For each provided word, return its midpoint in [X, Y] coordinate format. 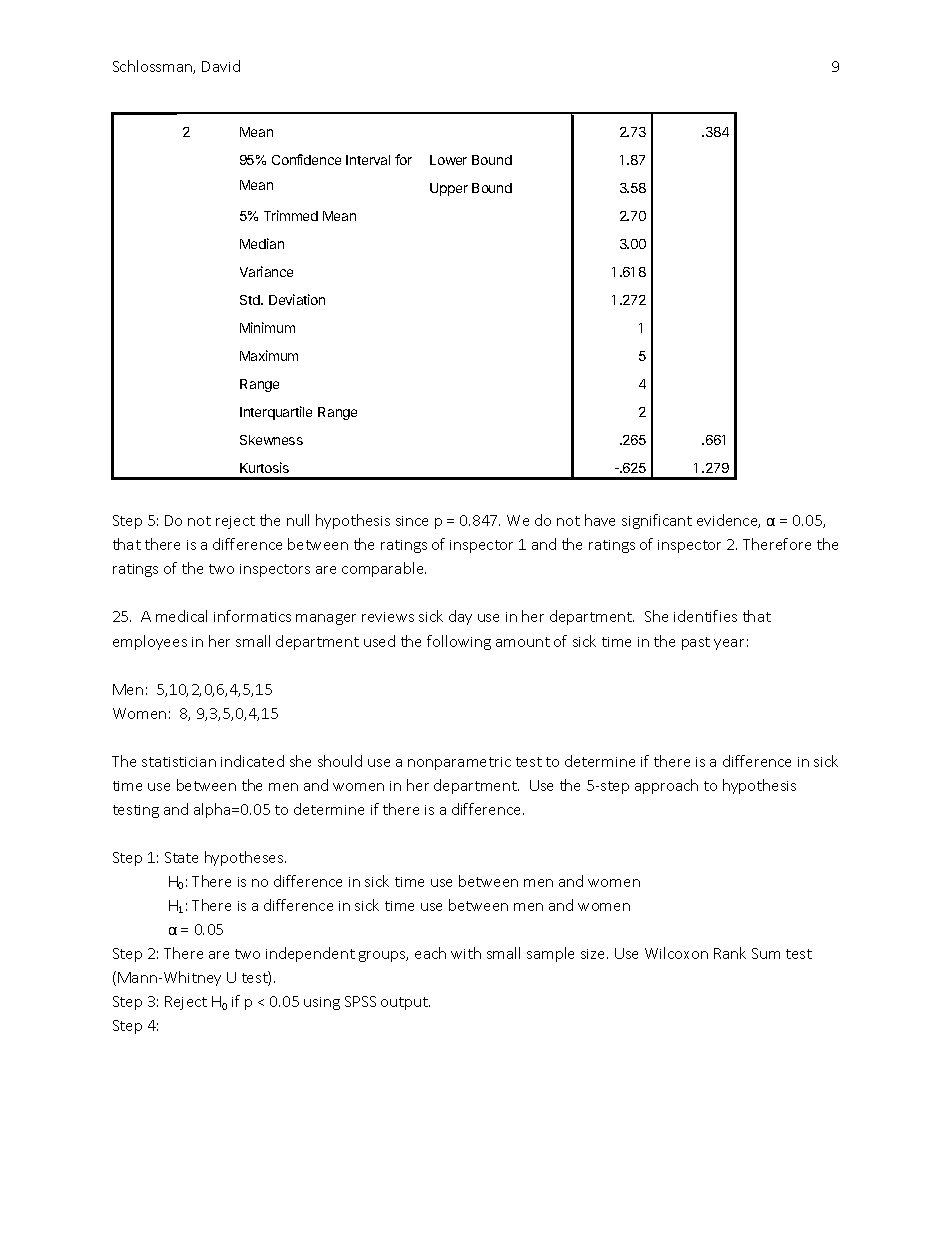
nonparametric [459, 763]
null [298, 520]
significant [657, 521]
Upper [449, 189]
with [466, 953]
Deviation [297, 299]
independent [310, 954]
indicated [252, 761]
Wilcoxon [676, 953]
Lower [448, 160]
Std [251, 300]
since [412, 521]
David [221, 66]
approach [666, 786]
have [600, 520]
